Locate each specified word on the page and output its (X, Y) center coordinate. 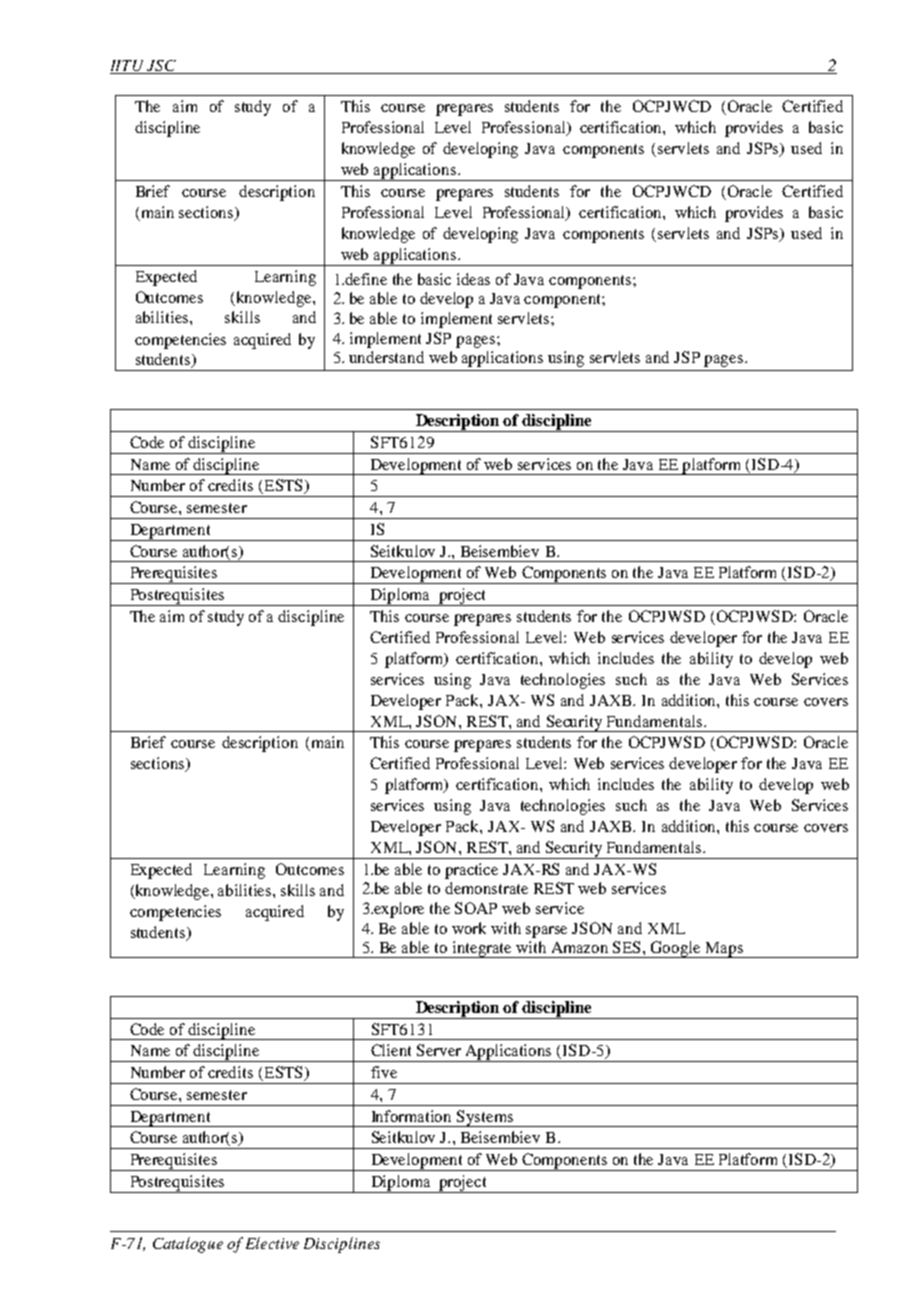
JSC (161, 67)
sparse (546, 932)
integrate (482, 949)
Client (391, 1050)
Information (411, 1116)
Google (676, 949)
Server (439, 1050)
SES (628, 947)
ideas (473, 279)
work (469, 928)
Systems (485, 1118)
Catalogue (188, 1245)
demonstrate (486, 888)
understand (386, 357)
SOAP (476, 908)
